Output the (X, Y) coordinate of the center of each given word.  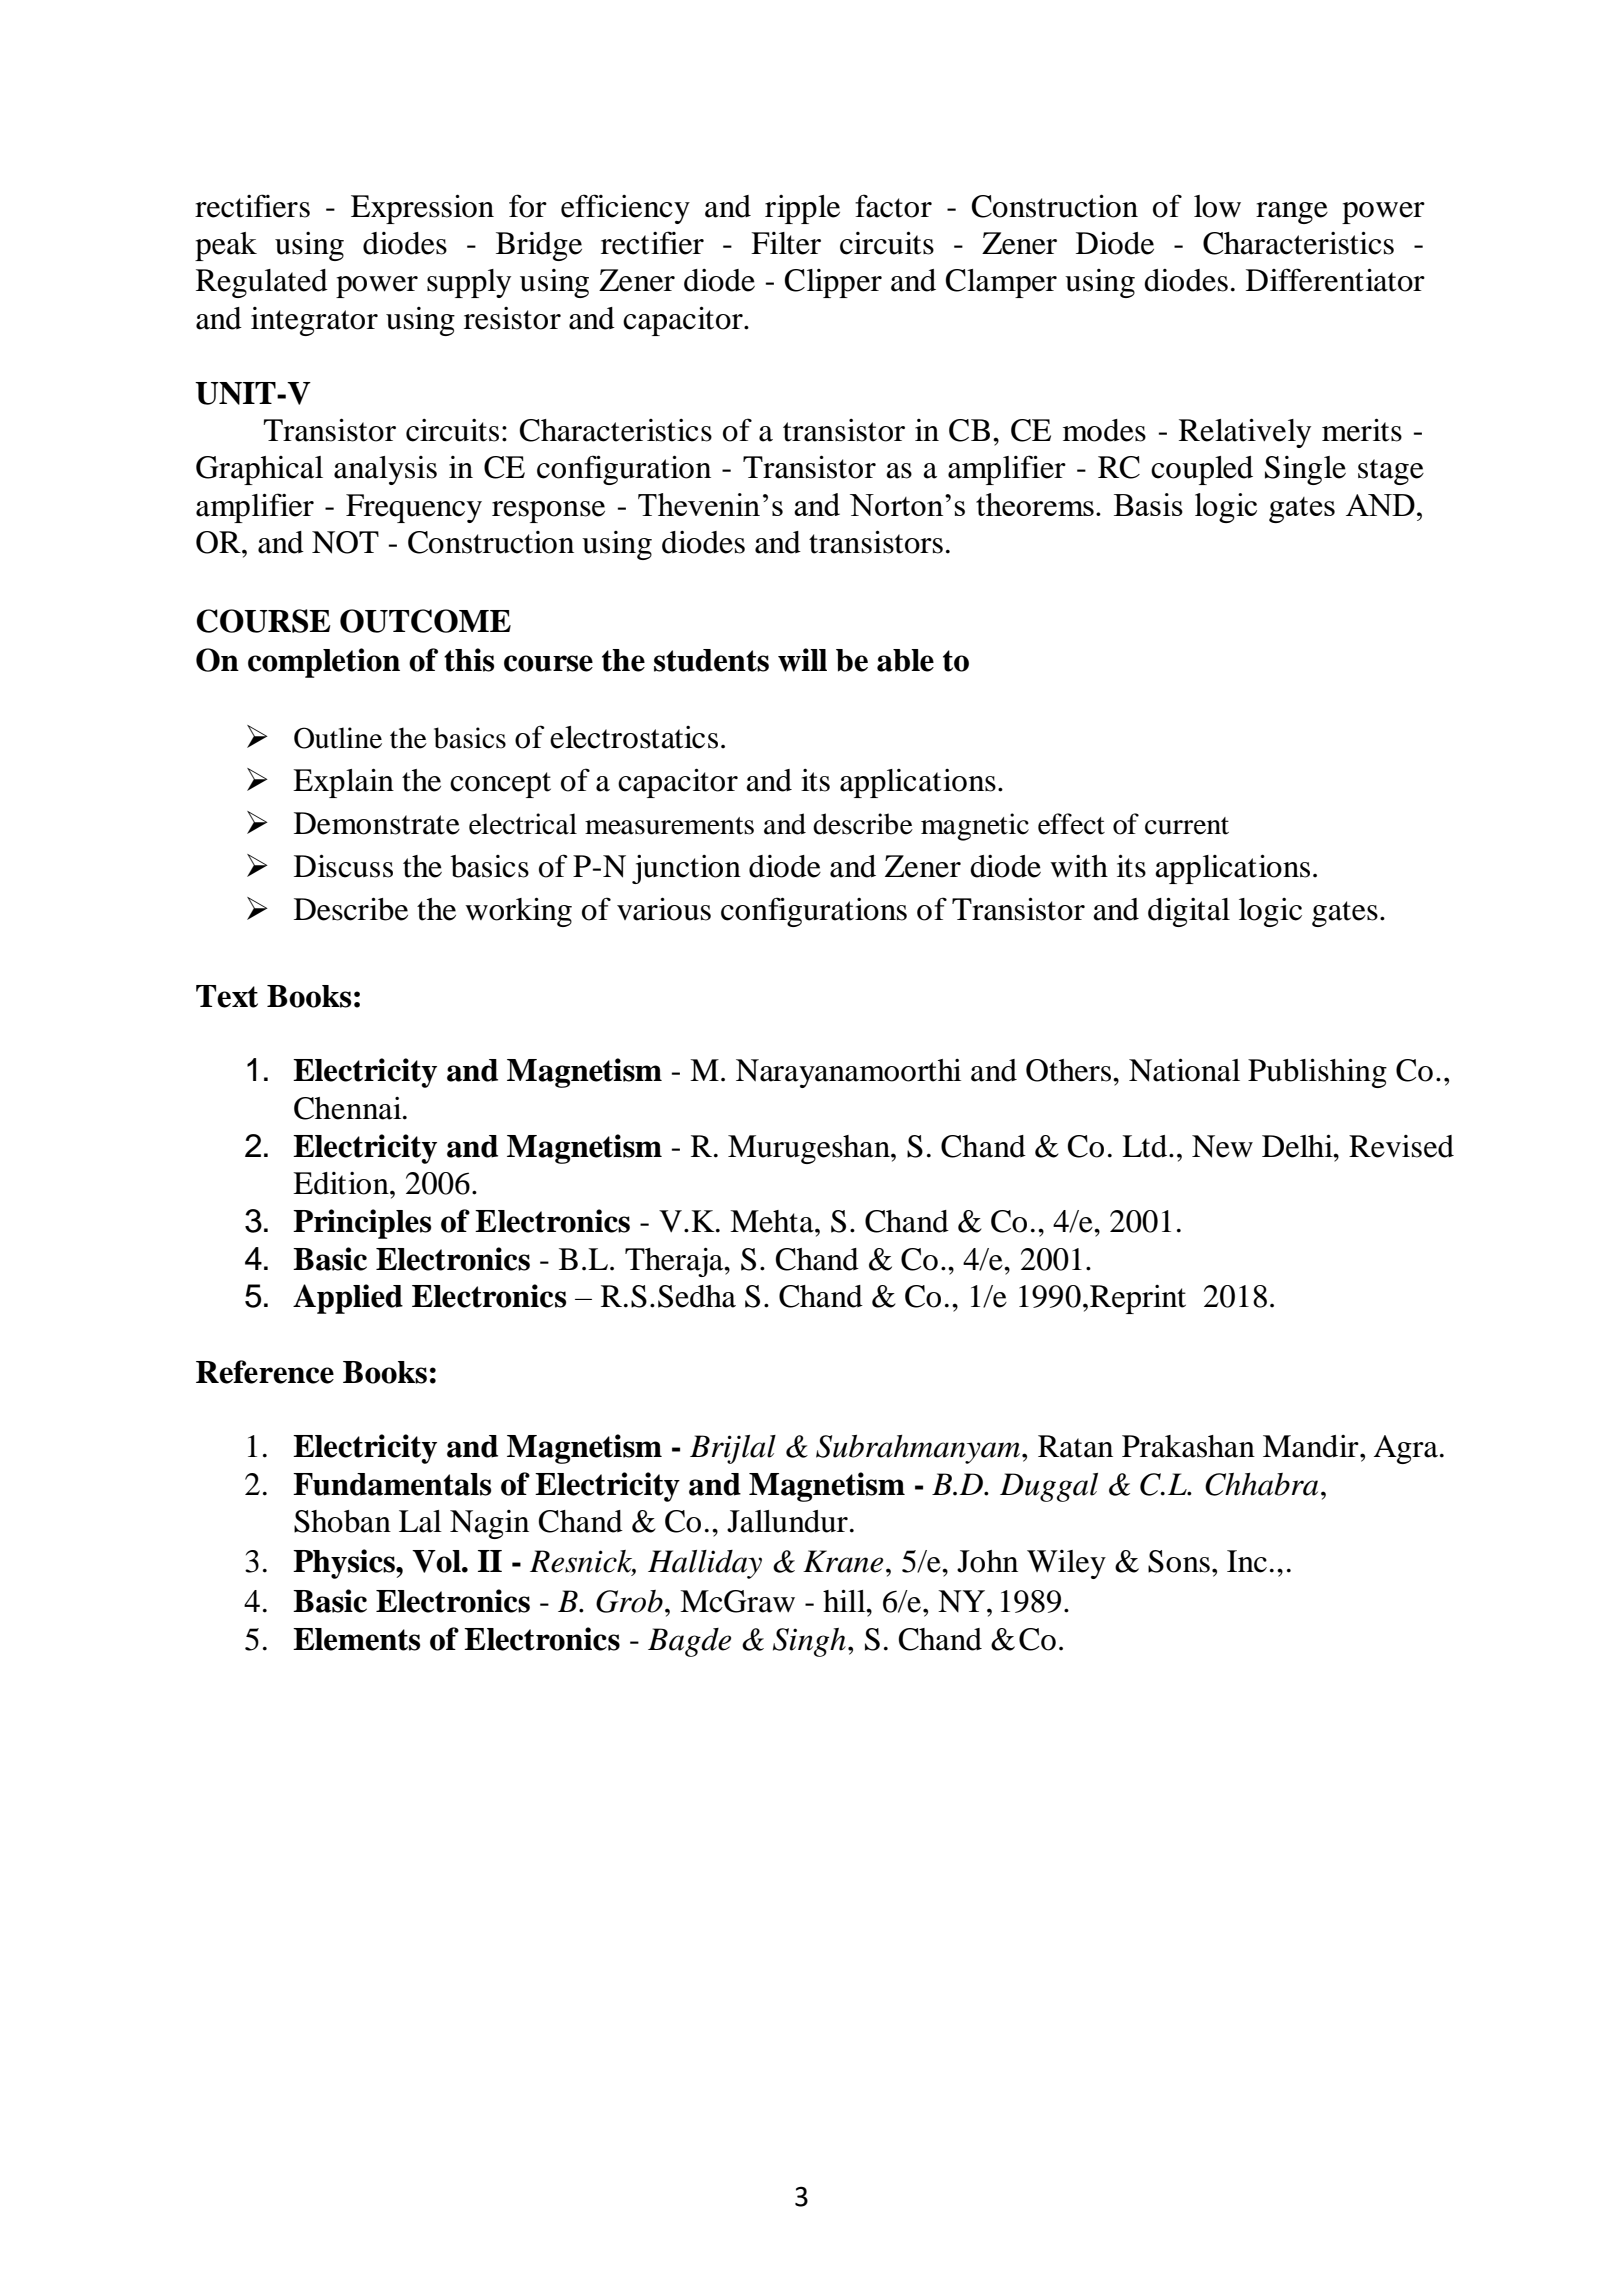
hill (845, 1600)
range (1292, 213)
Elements (357, 1639)
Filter (786, 243)
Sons (1179, 1561)
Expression (422, 209)
